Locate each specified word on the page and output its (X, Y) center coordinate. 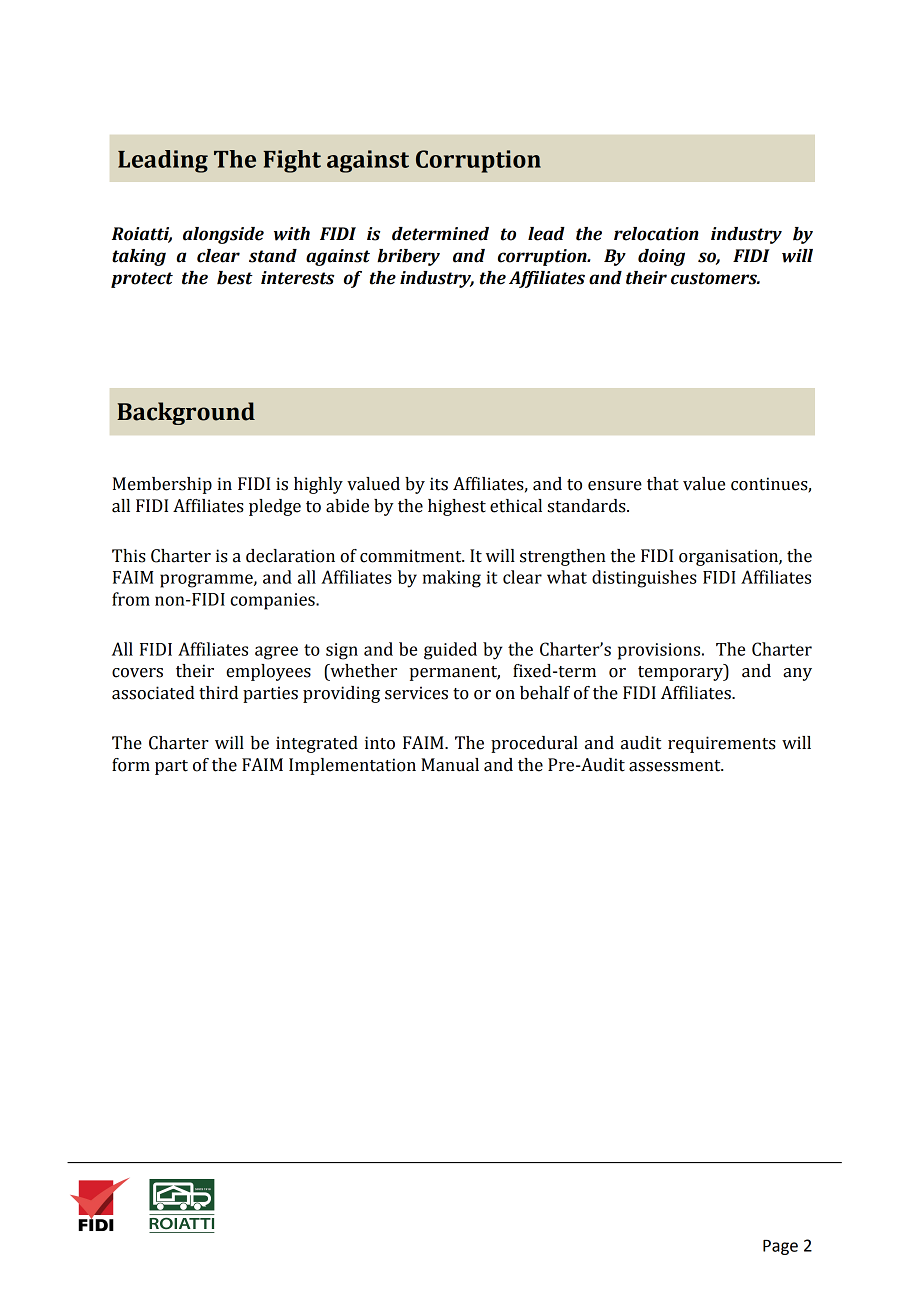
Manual (450, 765)
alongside (223, 235)
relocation (656, 234)
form (131, 765)
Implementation (352, 766)
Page (780, 1247)
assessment (676, 766)
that (663, 484)
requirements (722, 744)
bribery (408, 257)
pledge (275, 507)
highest (457, 507)
